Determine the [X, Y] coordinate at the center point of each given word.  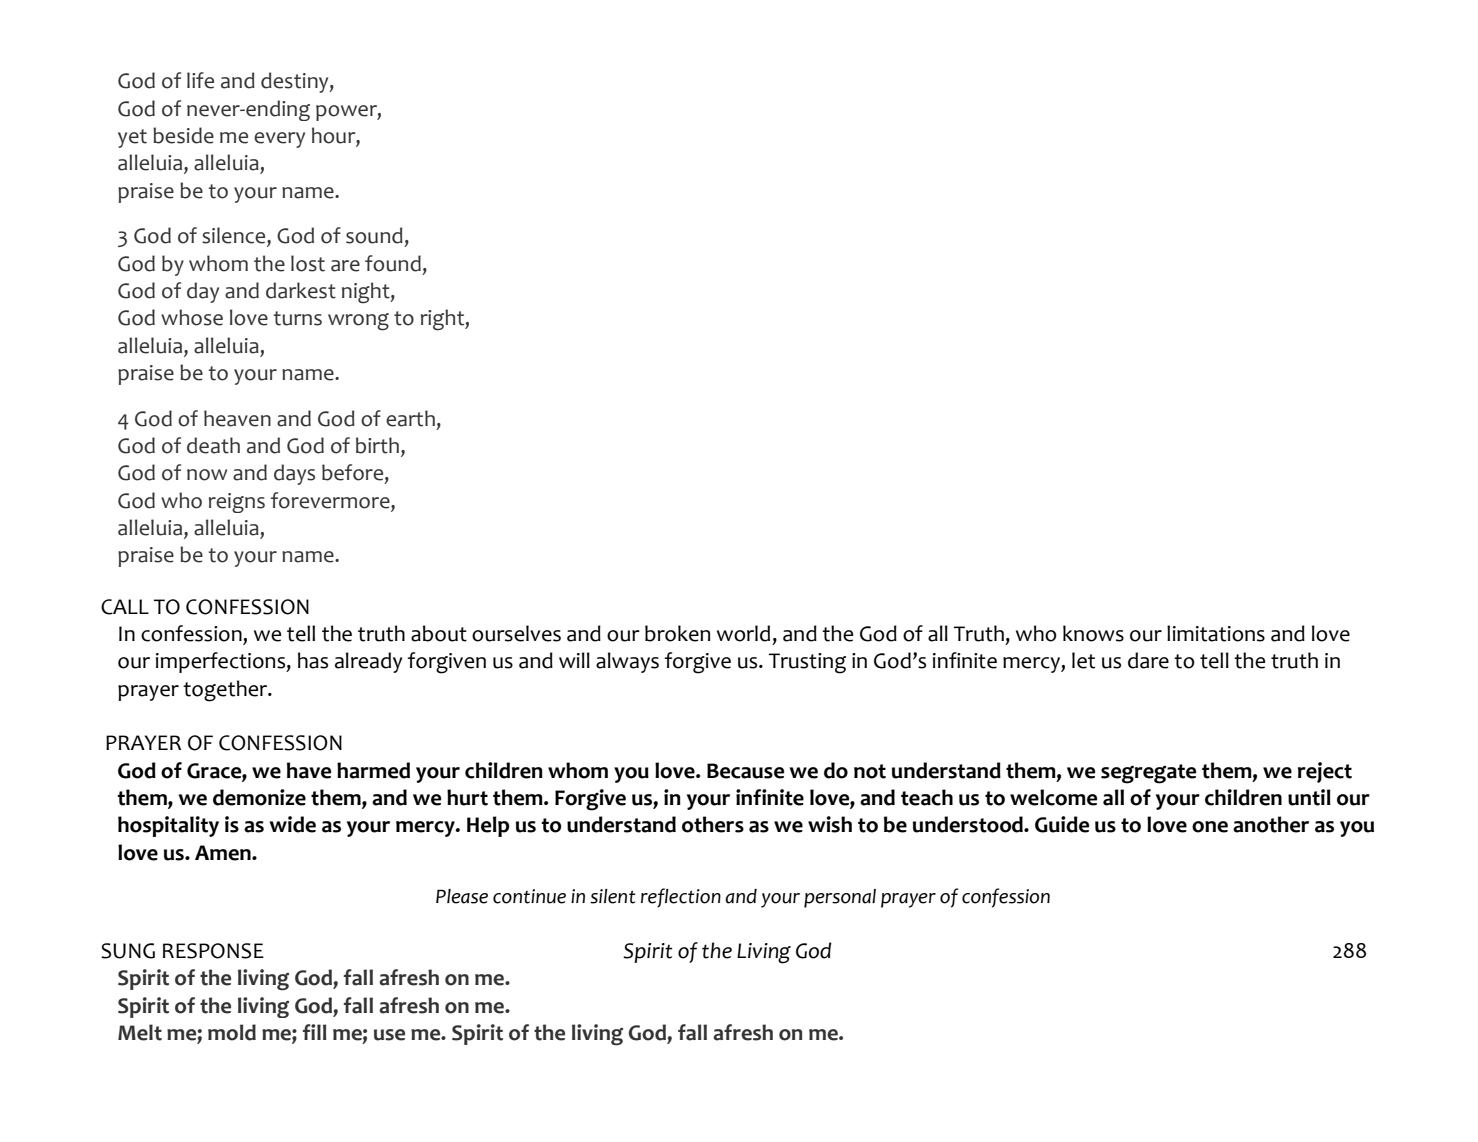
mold [232, 1032]
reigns [237, 503]
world [743, 633]
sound [374, 235]
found [393, 263]
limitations [1216, 633]
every [279, 140]
